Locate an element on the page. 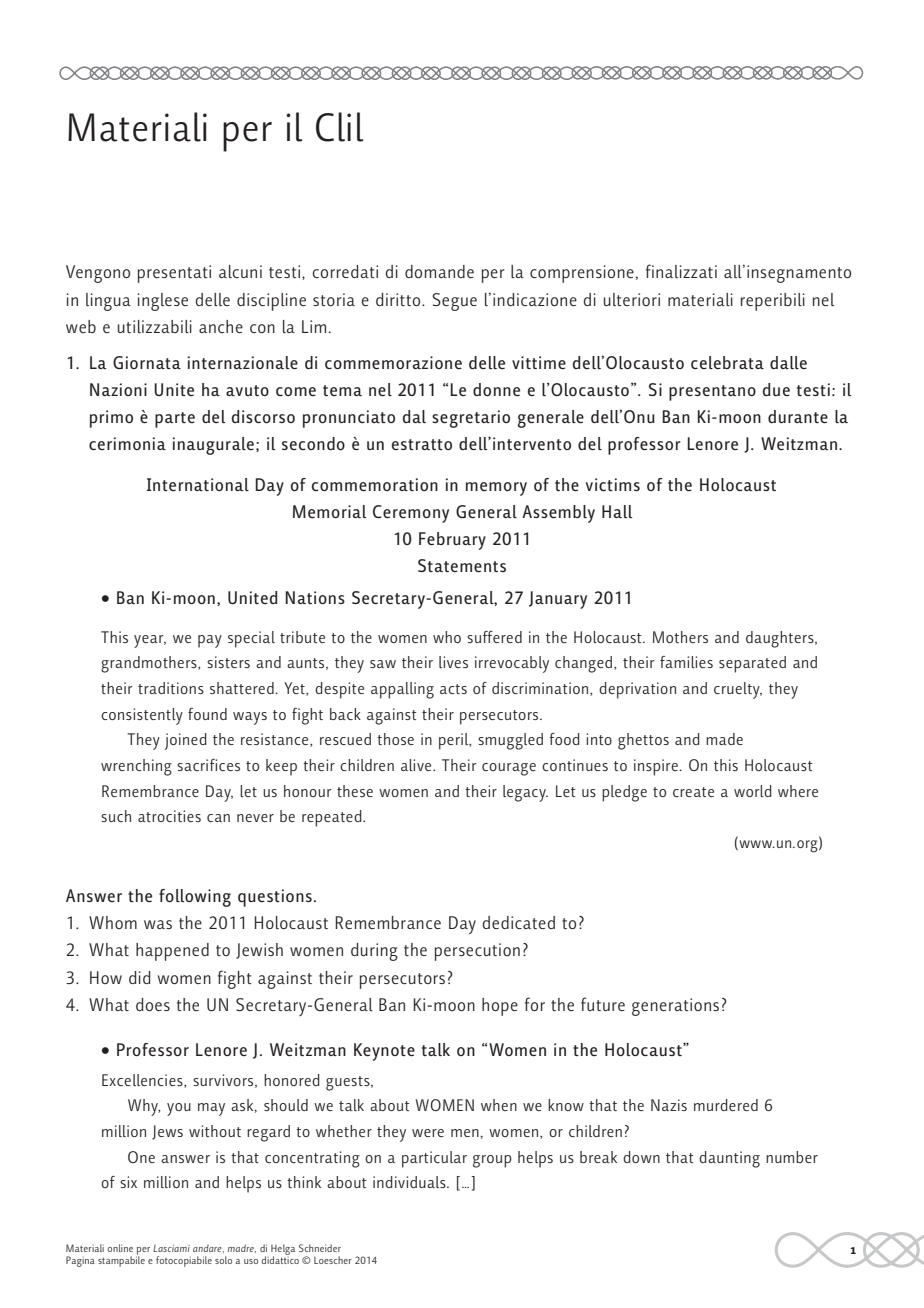 This image has height=1308, width=924. due is located at coordinates (776, 389).
